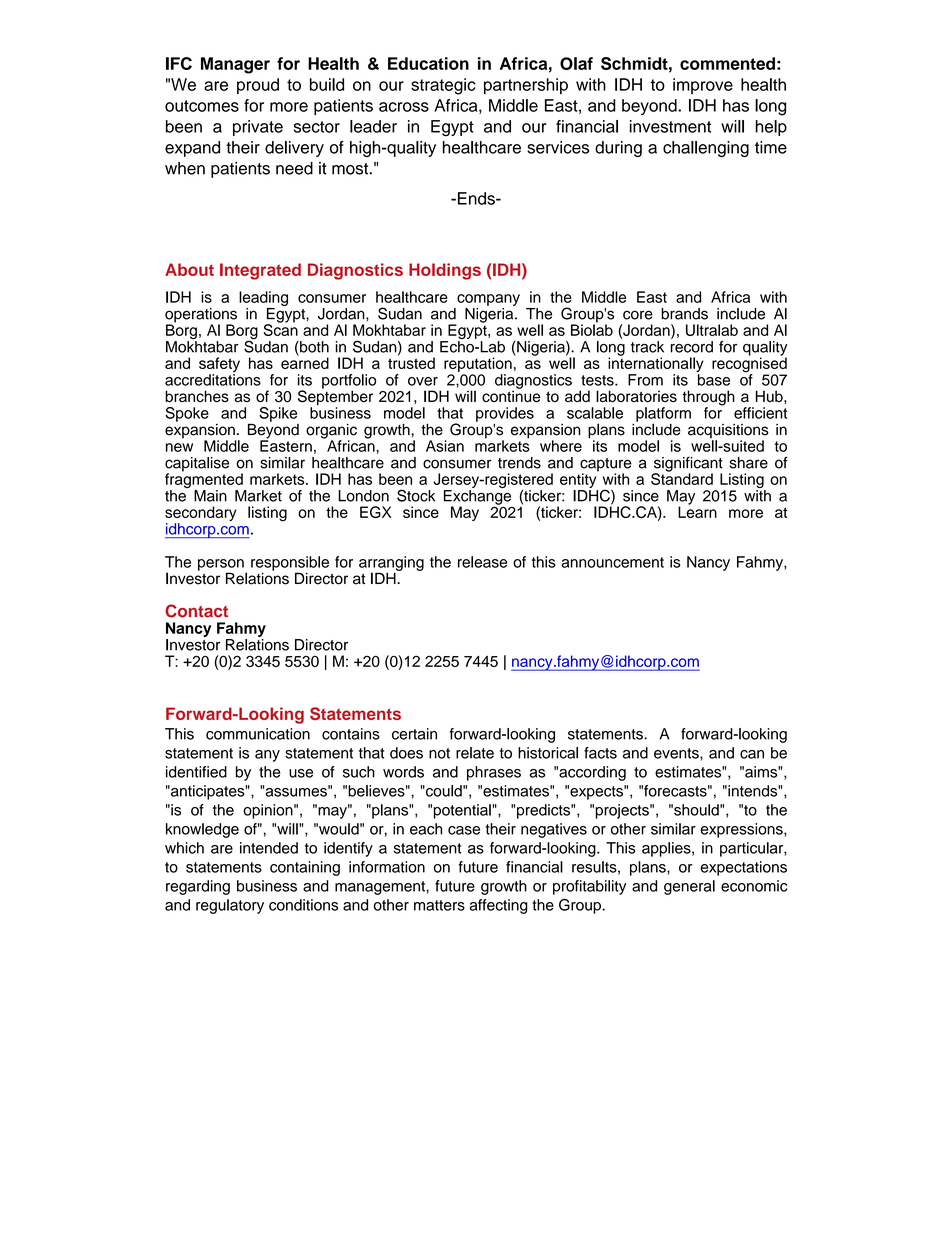 The height and width of the screenshot is (1233, 952). Describe the element at coordinates (258, 86) in the screenshot. I see `proud` at that location.
